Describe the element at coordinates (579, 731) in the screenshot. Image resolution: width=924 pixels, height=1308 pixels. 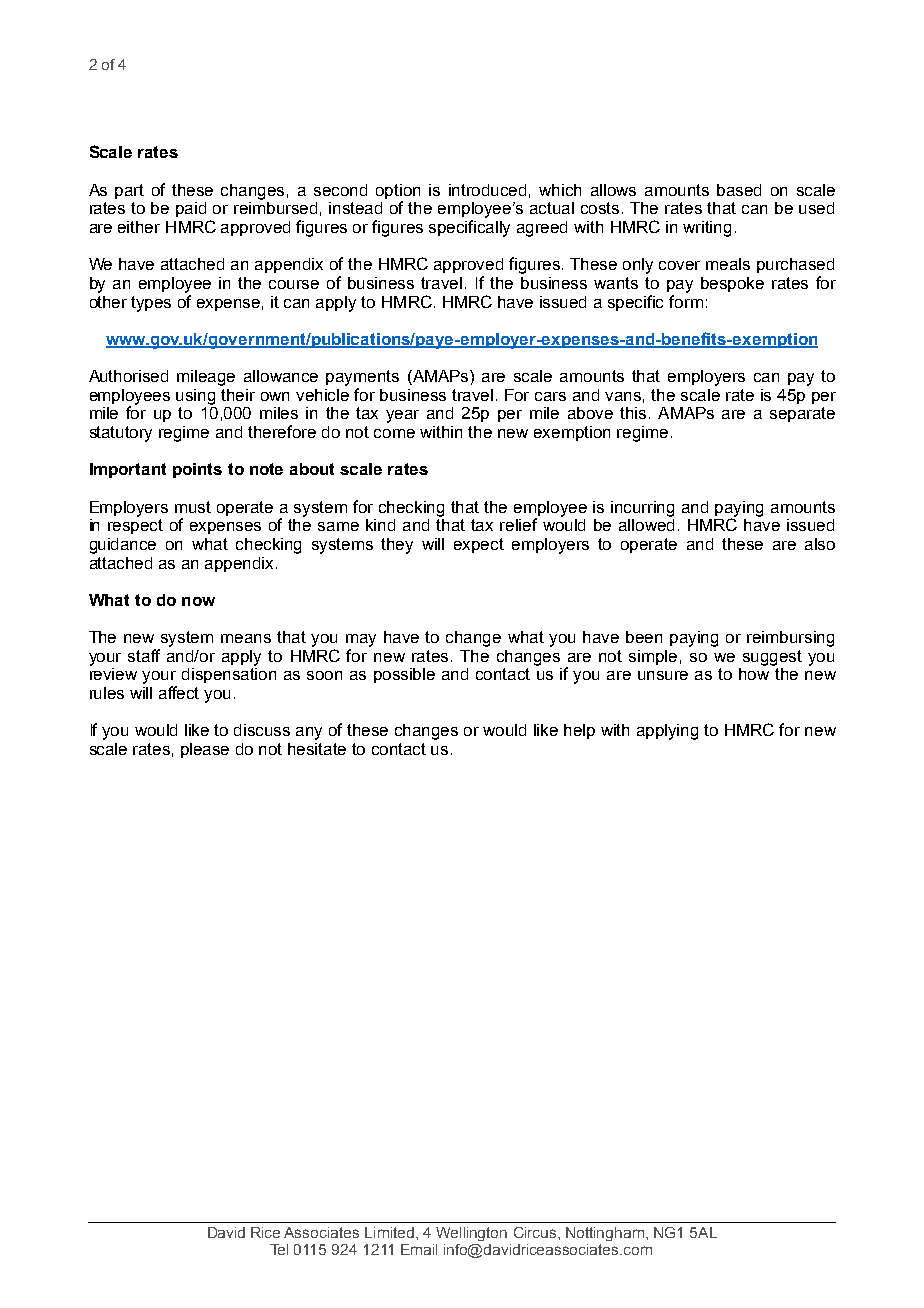
I see `help` at that location.
